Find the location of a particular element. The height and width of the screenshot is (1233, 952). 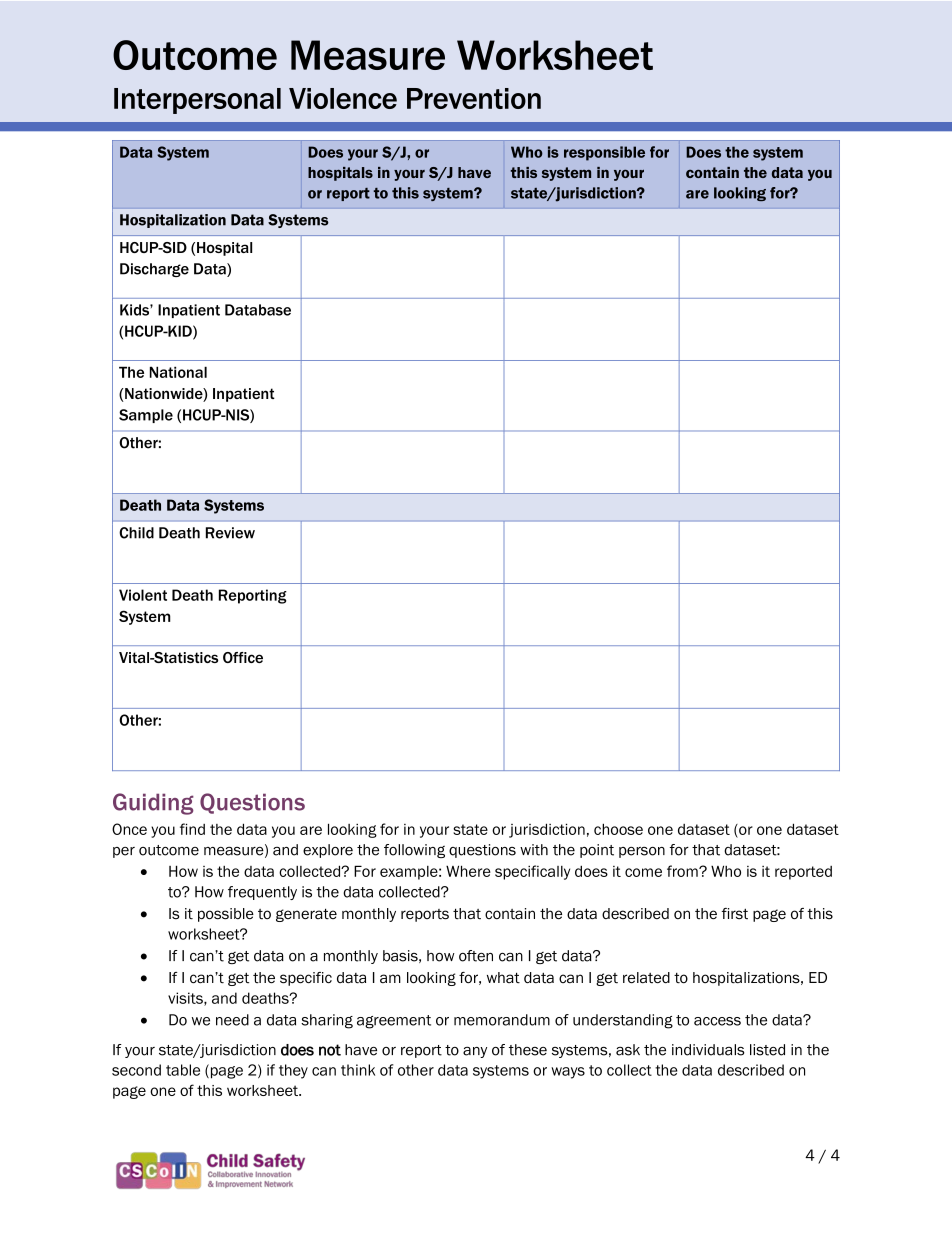

find is located at coordinates (192, 829).
